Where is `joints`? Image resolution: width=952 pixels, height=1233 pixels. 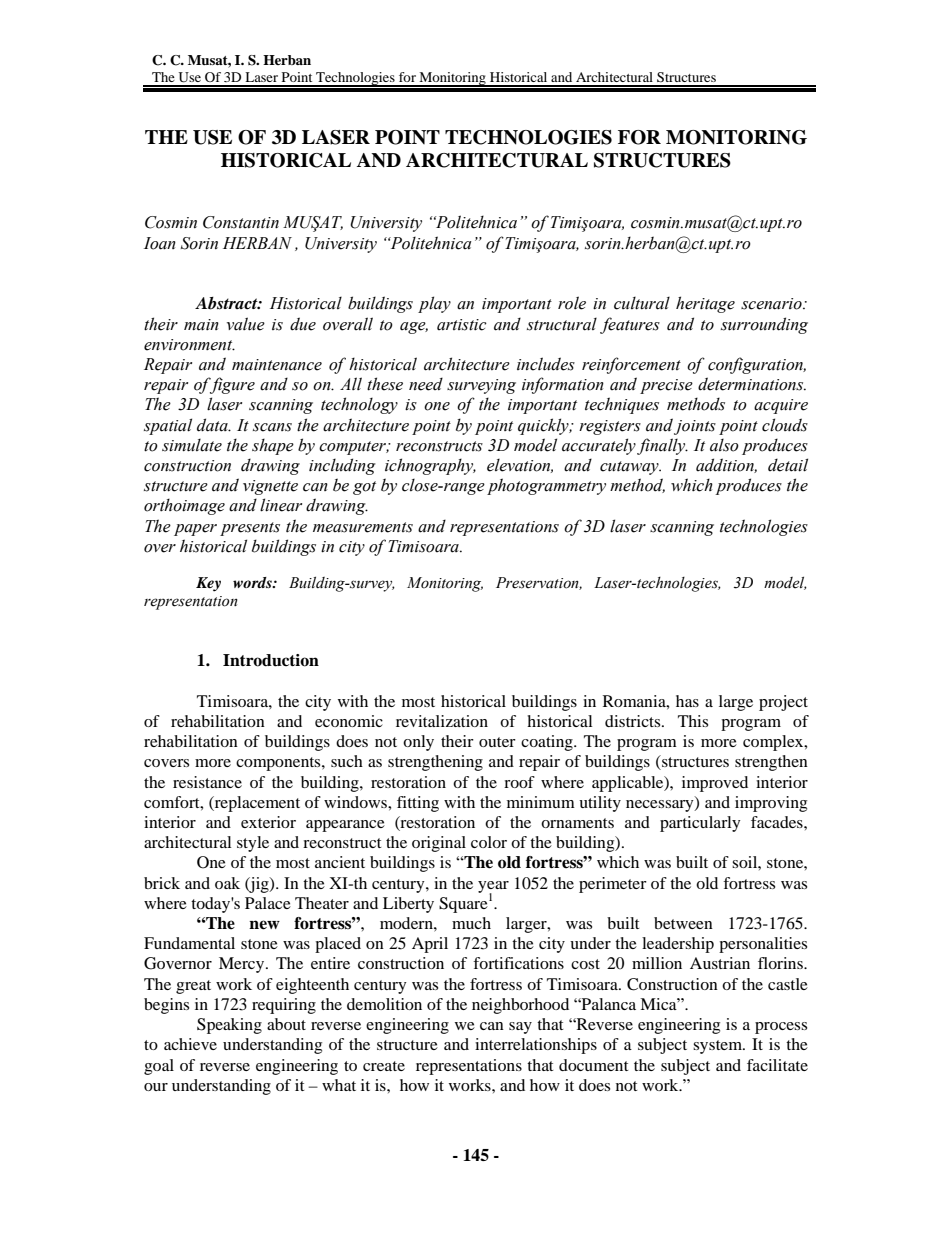
joints is located at coordinates (695, 427).
